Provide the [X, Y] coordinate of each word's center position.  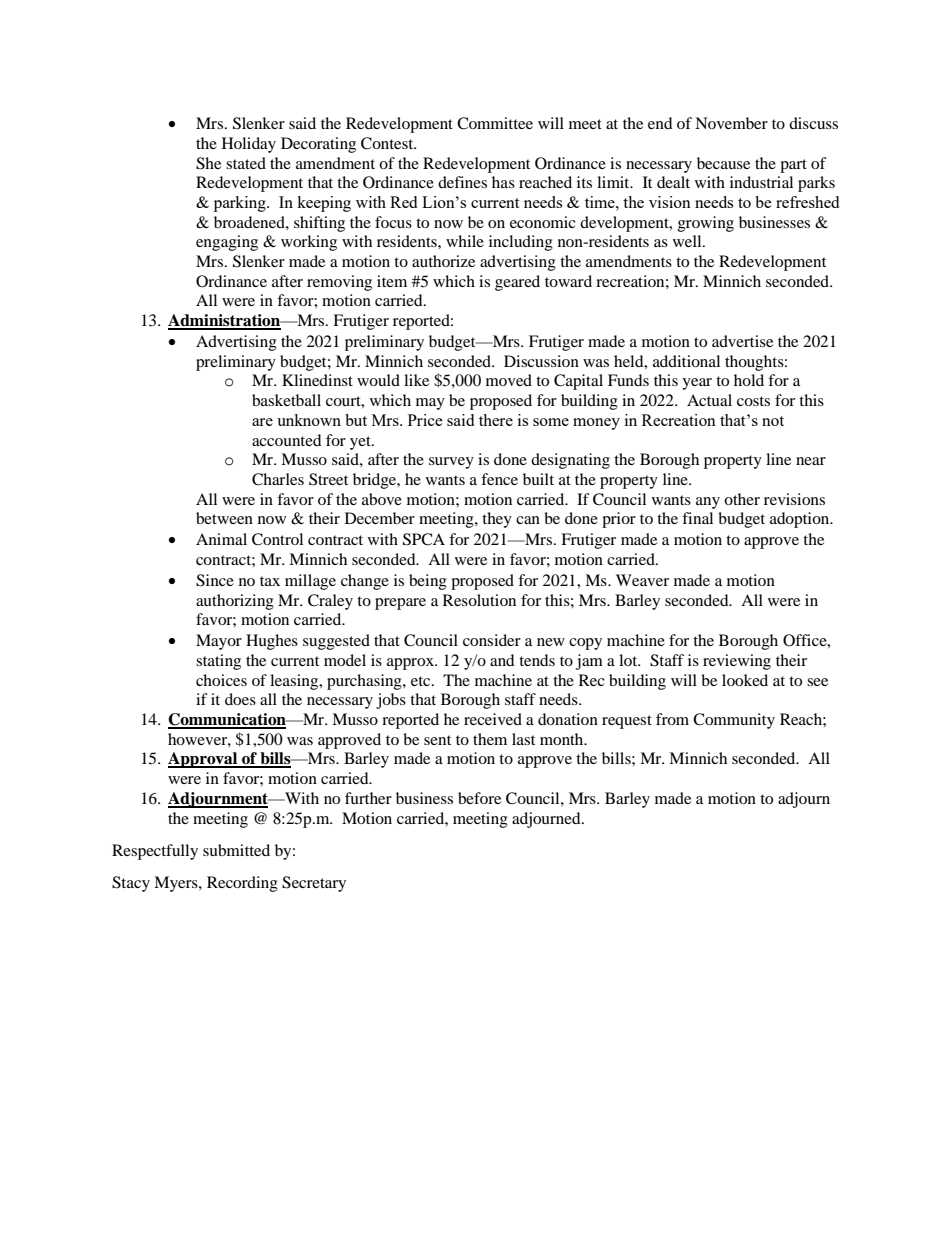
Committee [495, 123]
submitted [236, 850]
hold [749, 380]
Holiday [249, 145]
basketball [286, 400]
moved [509, 380]
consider [492, 640]
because [723, 163]
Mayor [219, 642]
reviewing [737, 662]
